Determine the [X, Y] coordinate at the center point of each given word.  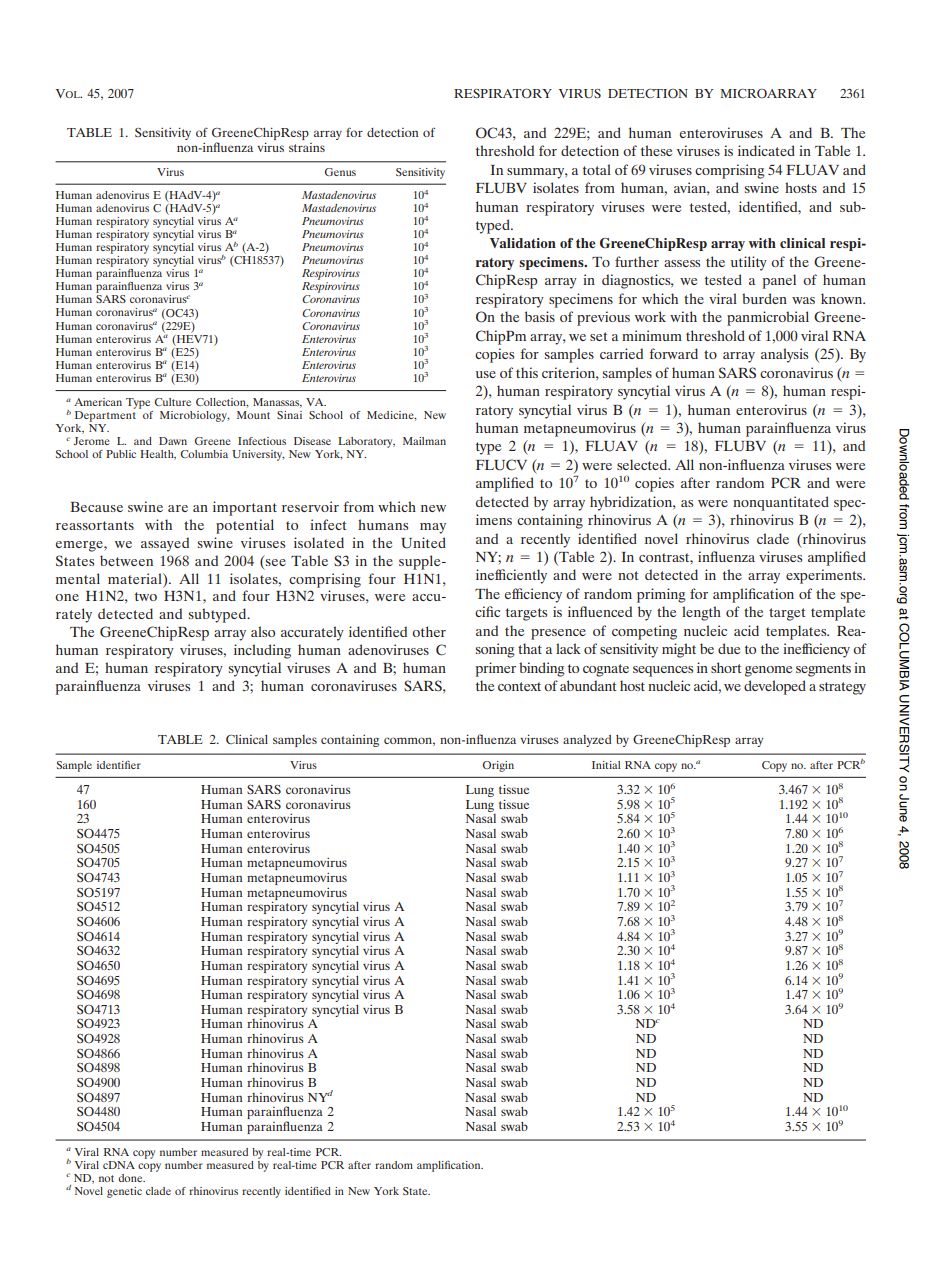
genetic [124, 1192]
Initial [606, 765]
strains [307, 147]
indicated [766, 150]
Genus [340, 172]
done [131, 1178]
